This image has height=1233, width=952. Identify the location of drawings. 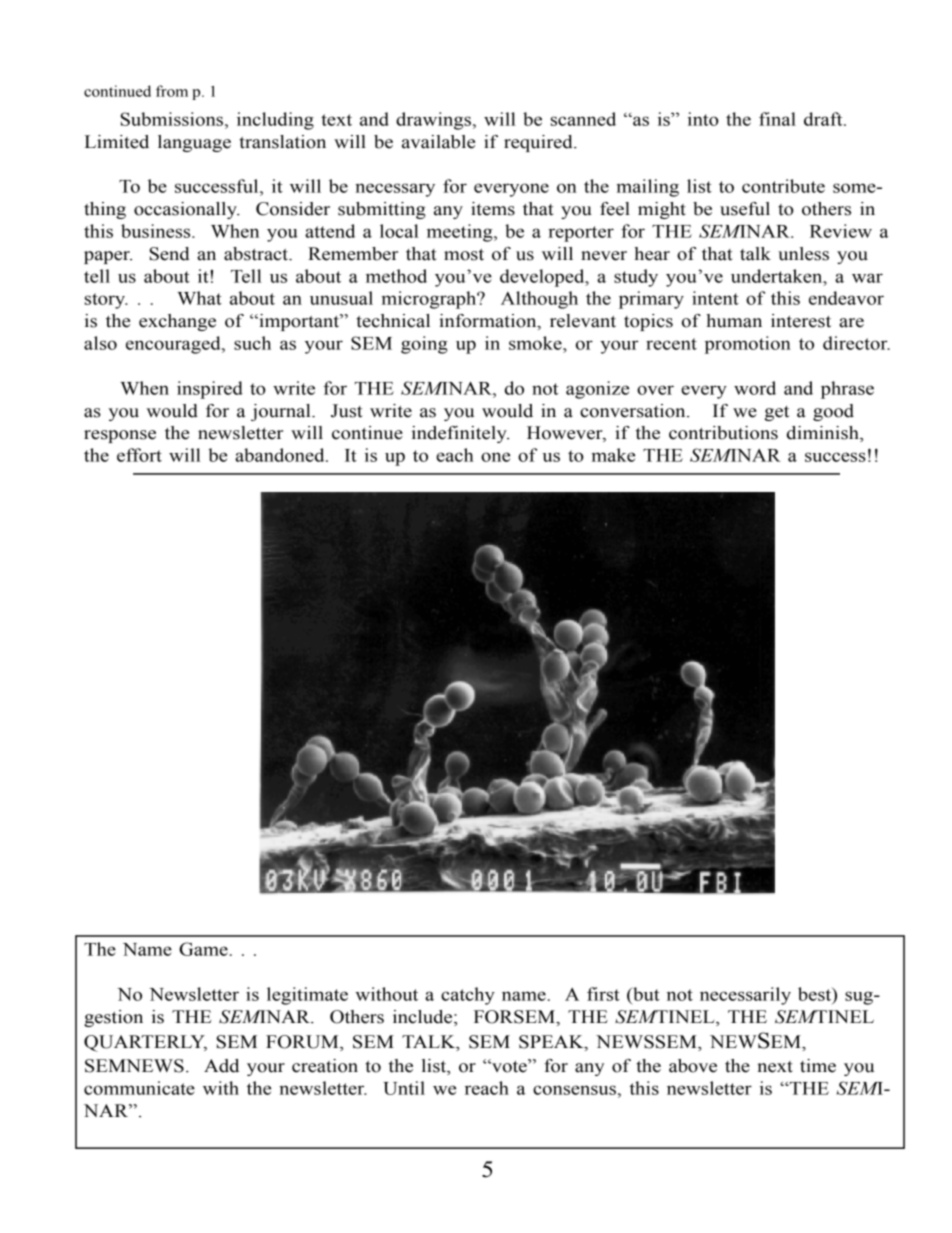
(433, 121).
